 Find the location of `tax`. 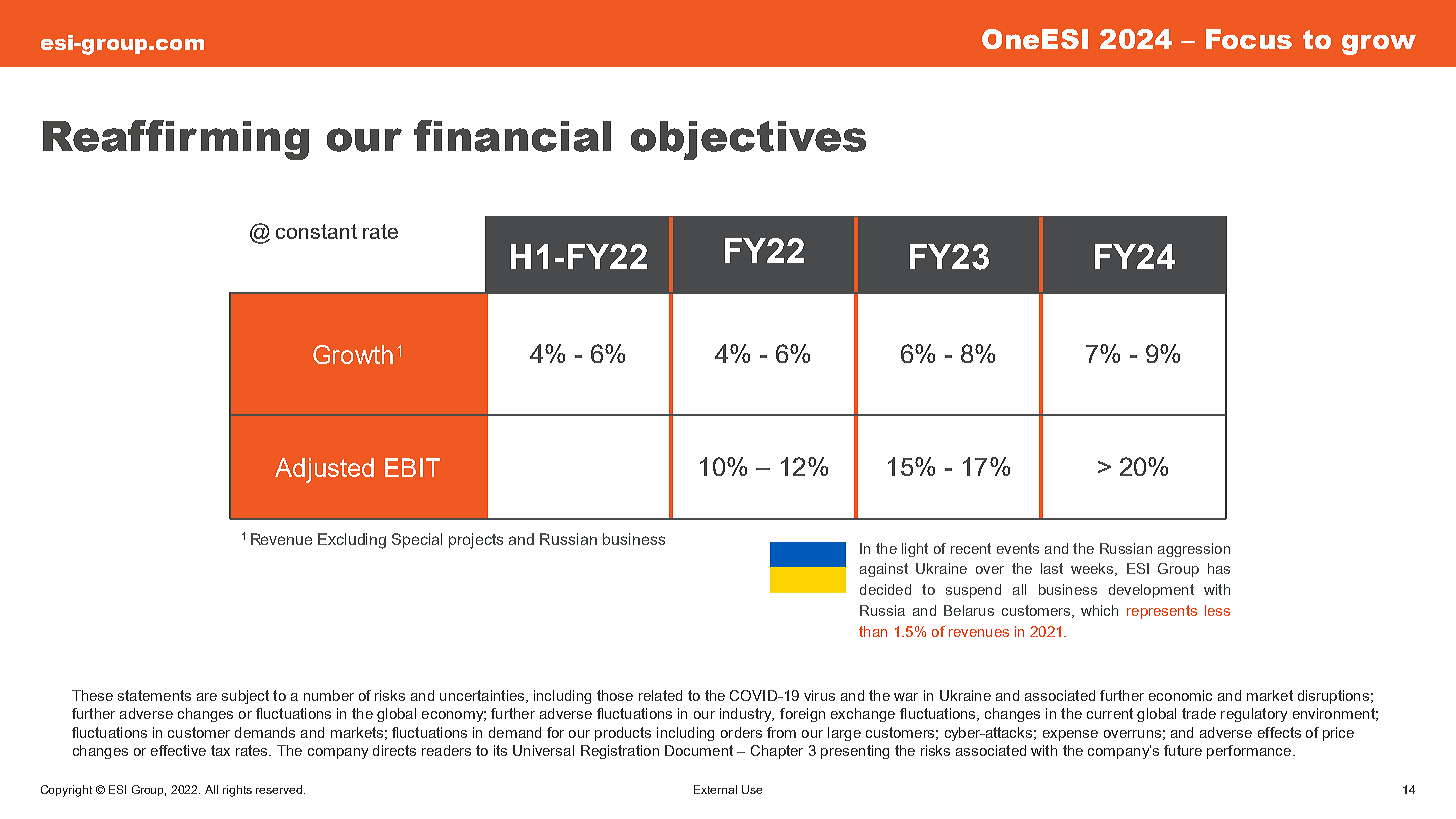

tax is located at coordinates (220, 750).
